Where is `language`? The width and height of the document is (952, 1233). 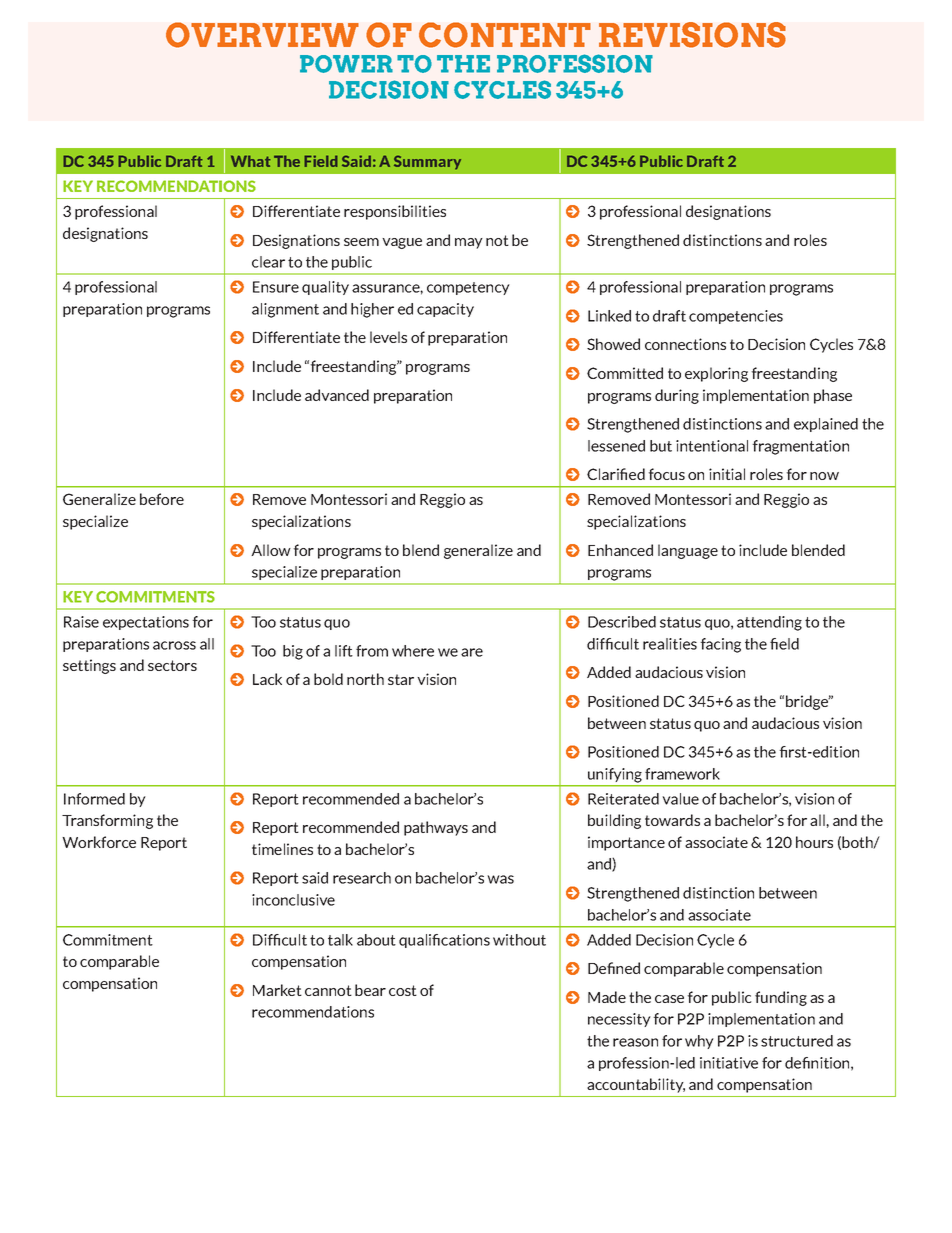 language is located at coordinates (688, 551).
